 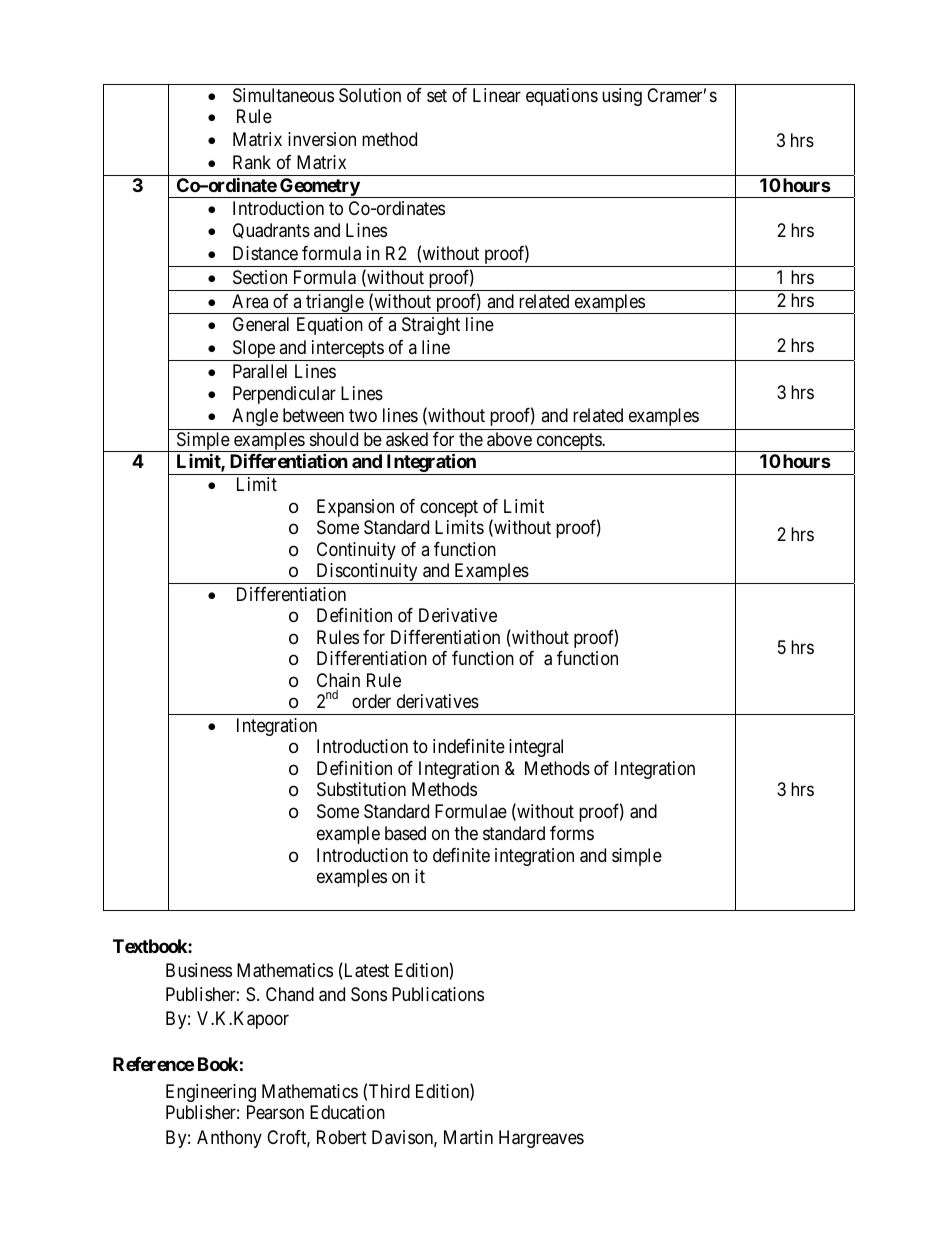 What do you see at coordinates (284, 395) in the screenshot?
I see `Perpendicular` at bounding box center [284, 395].
